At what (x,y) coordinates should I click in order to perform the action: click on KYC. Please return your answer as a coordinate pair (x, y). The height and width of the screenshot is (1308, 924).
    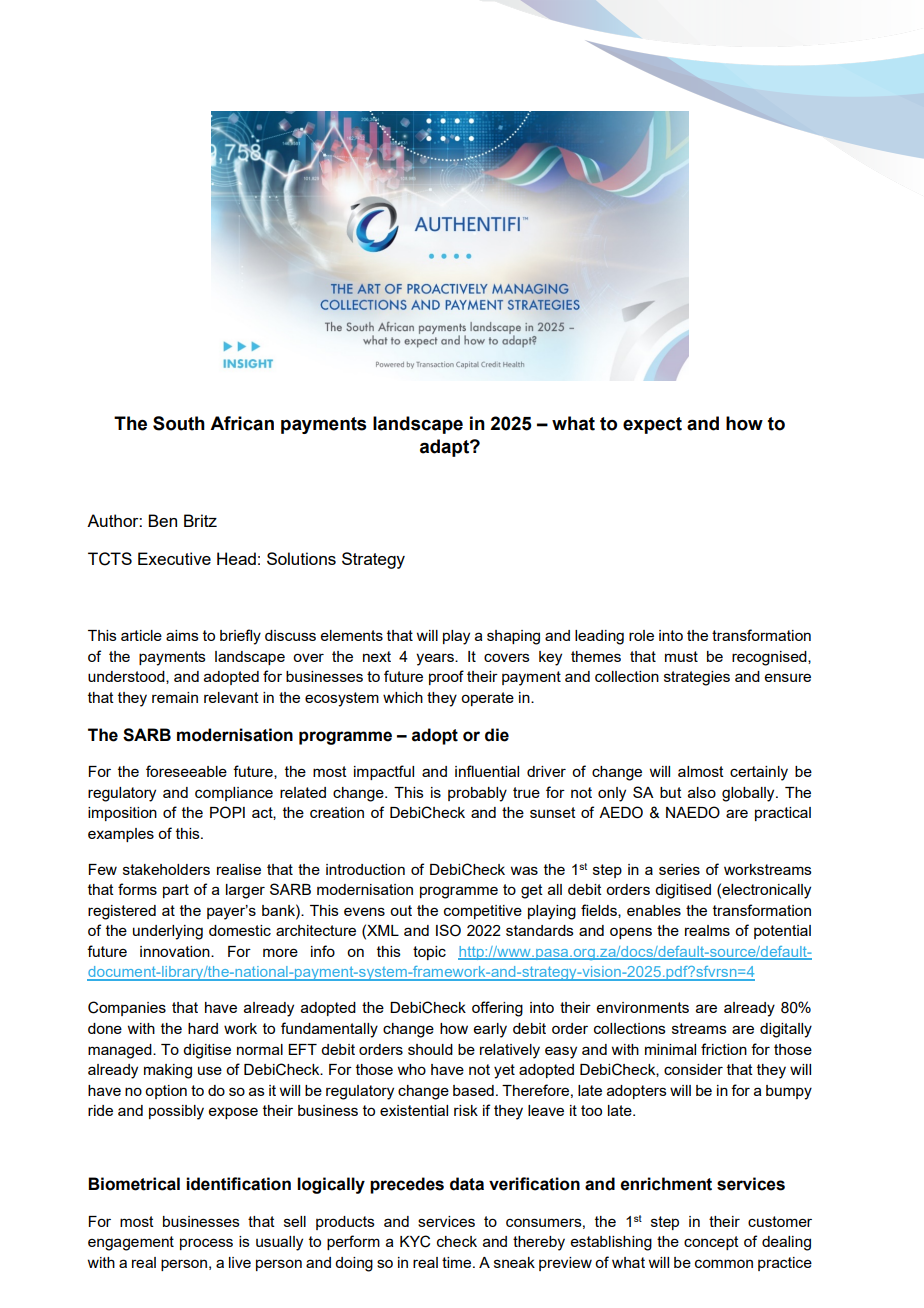
    Looking at the image, I should click on (415, 1241).
